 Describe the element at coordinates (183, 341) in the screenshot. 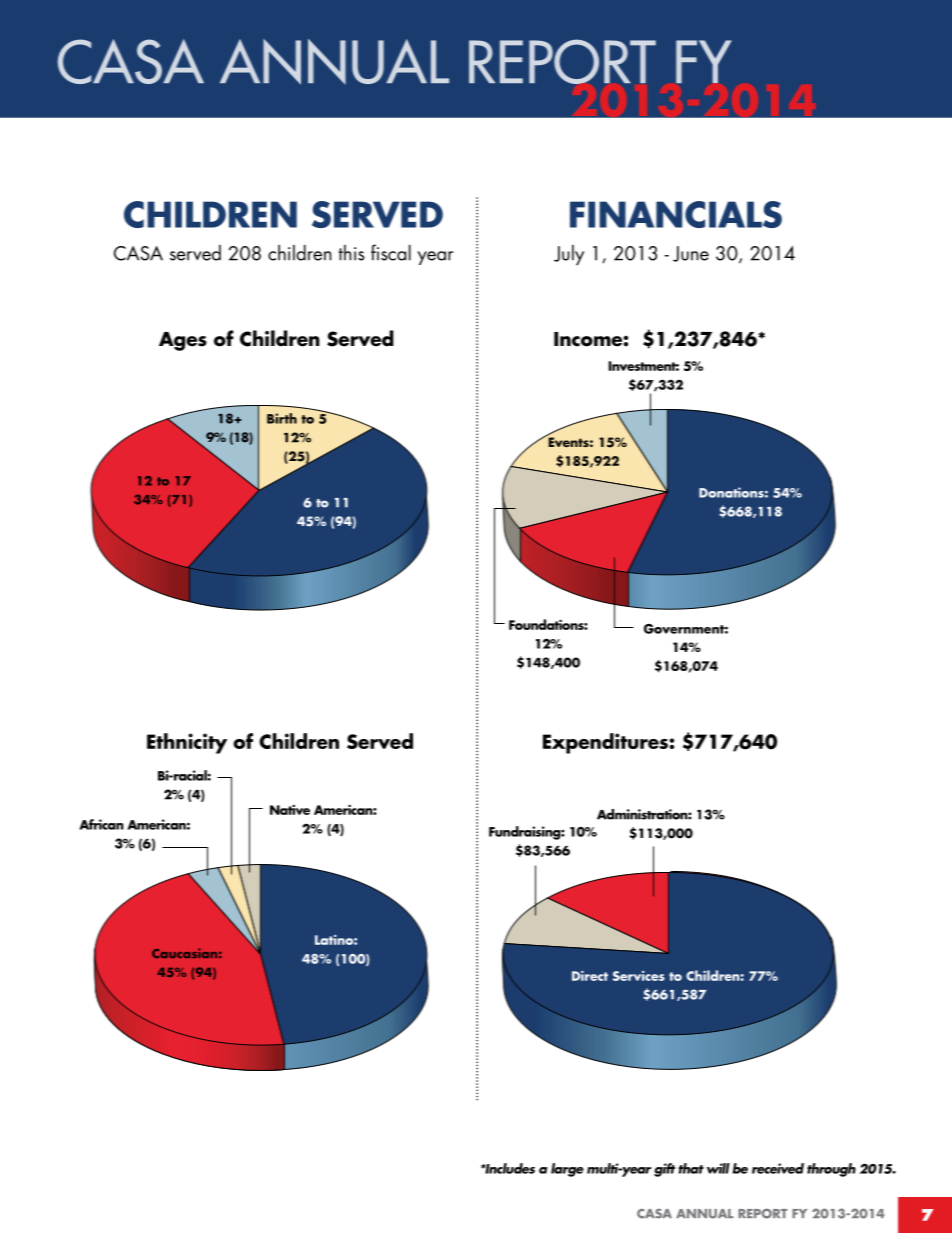

I see `Ages` at that location.
